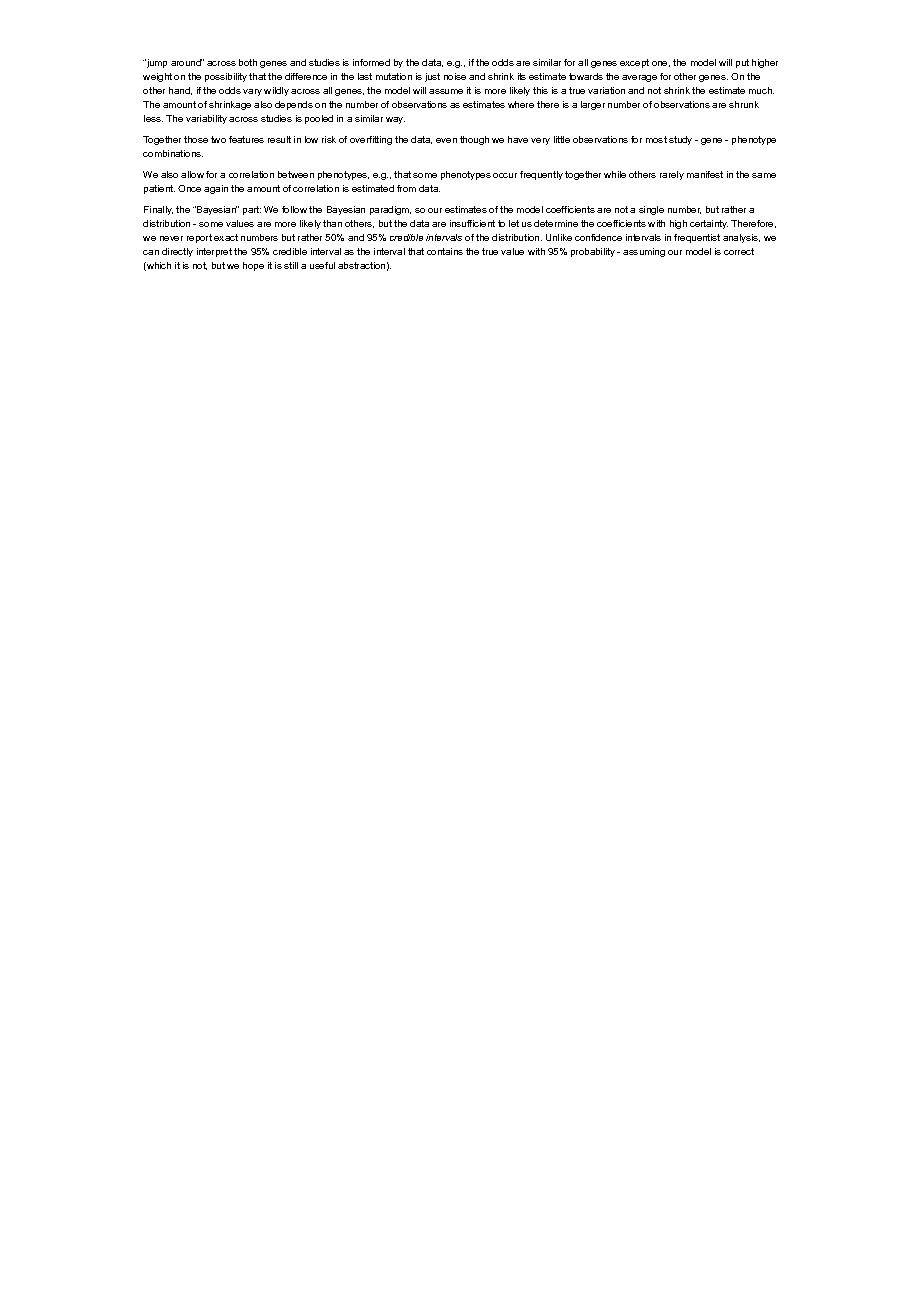  I want to click on single, so click(651, 210).
